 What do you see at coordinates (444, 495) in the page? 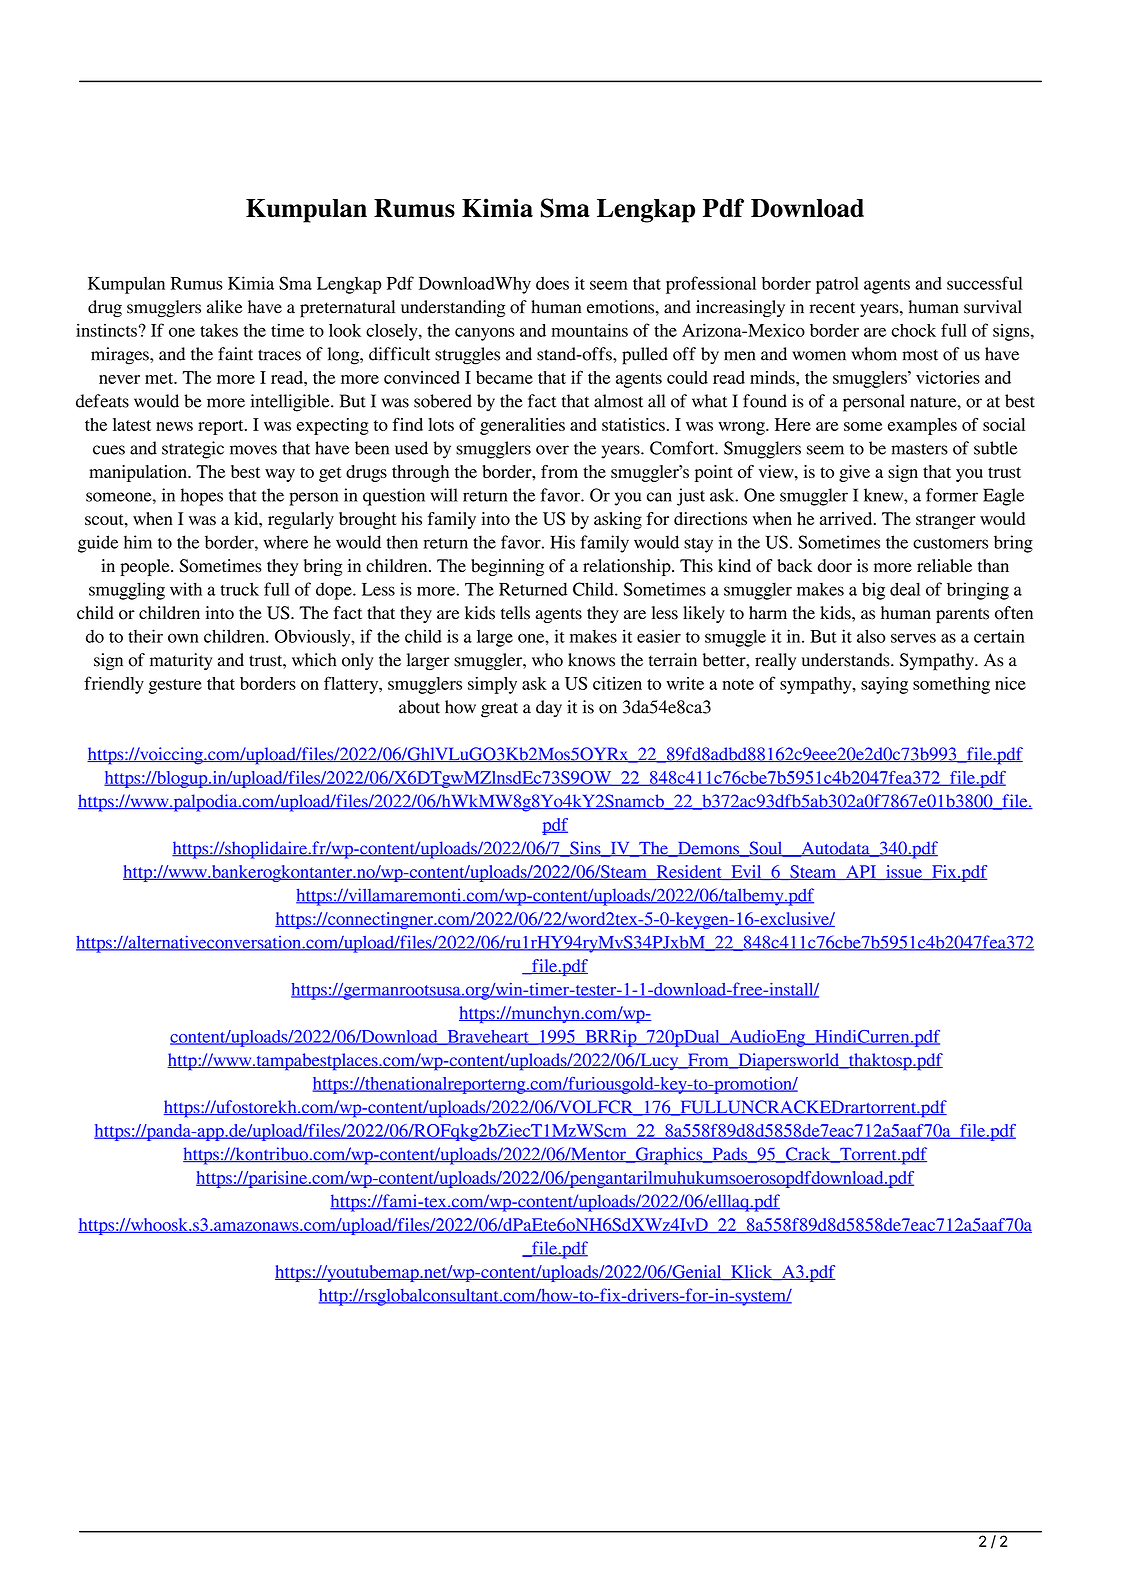
I see `will` at bounding box center [444, 495].
